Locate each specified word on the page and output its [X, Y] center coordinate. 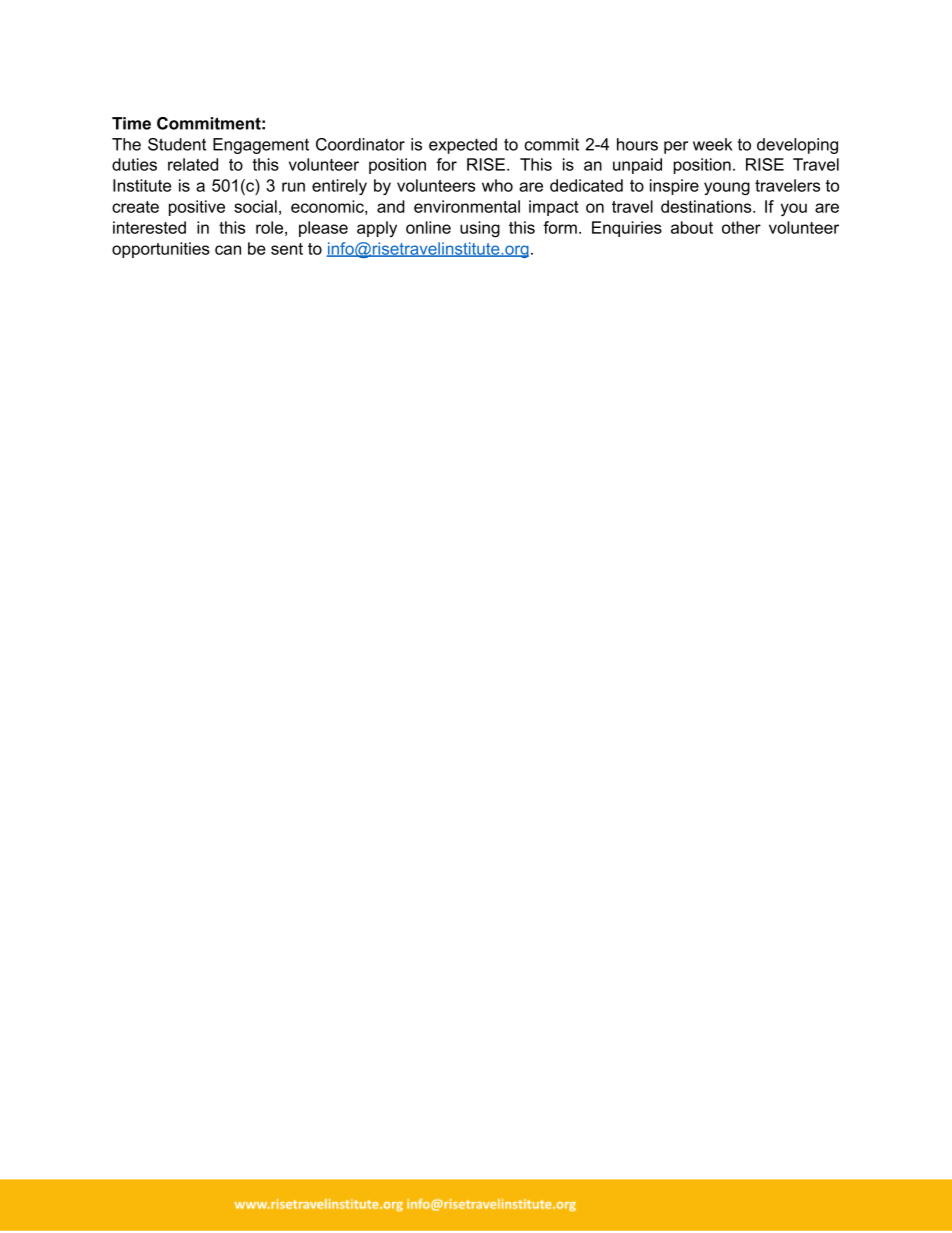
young [727, 188]
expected [463, 146]
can [228, 250]
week [712, 144]
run [293, 187]
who [497, 185]
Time [131, 123]
